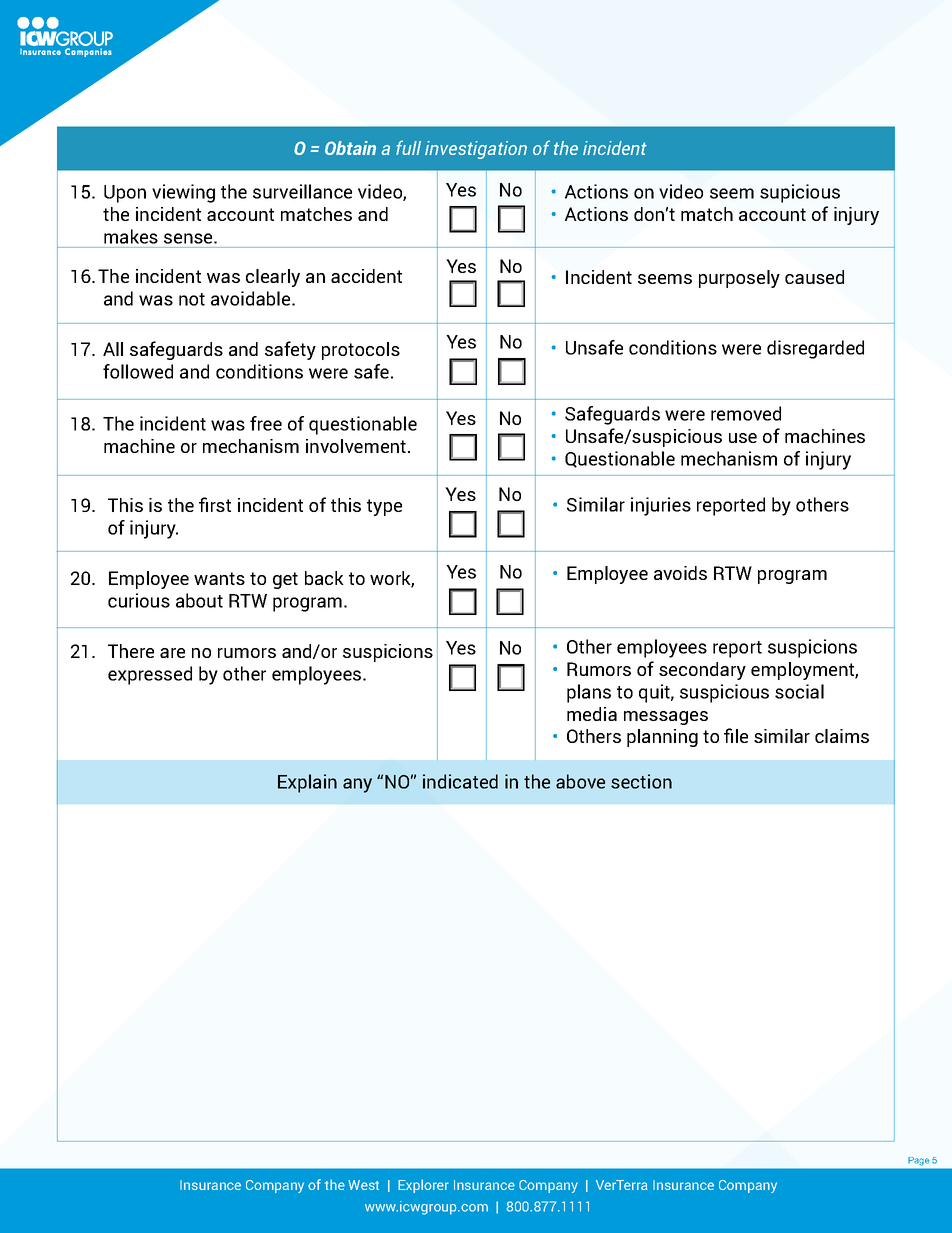 The width and height of the screenshot is (952, 1233). What do you see at coordinates (307, 783) in the screenshot?
I see `Explain` at bounding box center [307, 783].
